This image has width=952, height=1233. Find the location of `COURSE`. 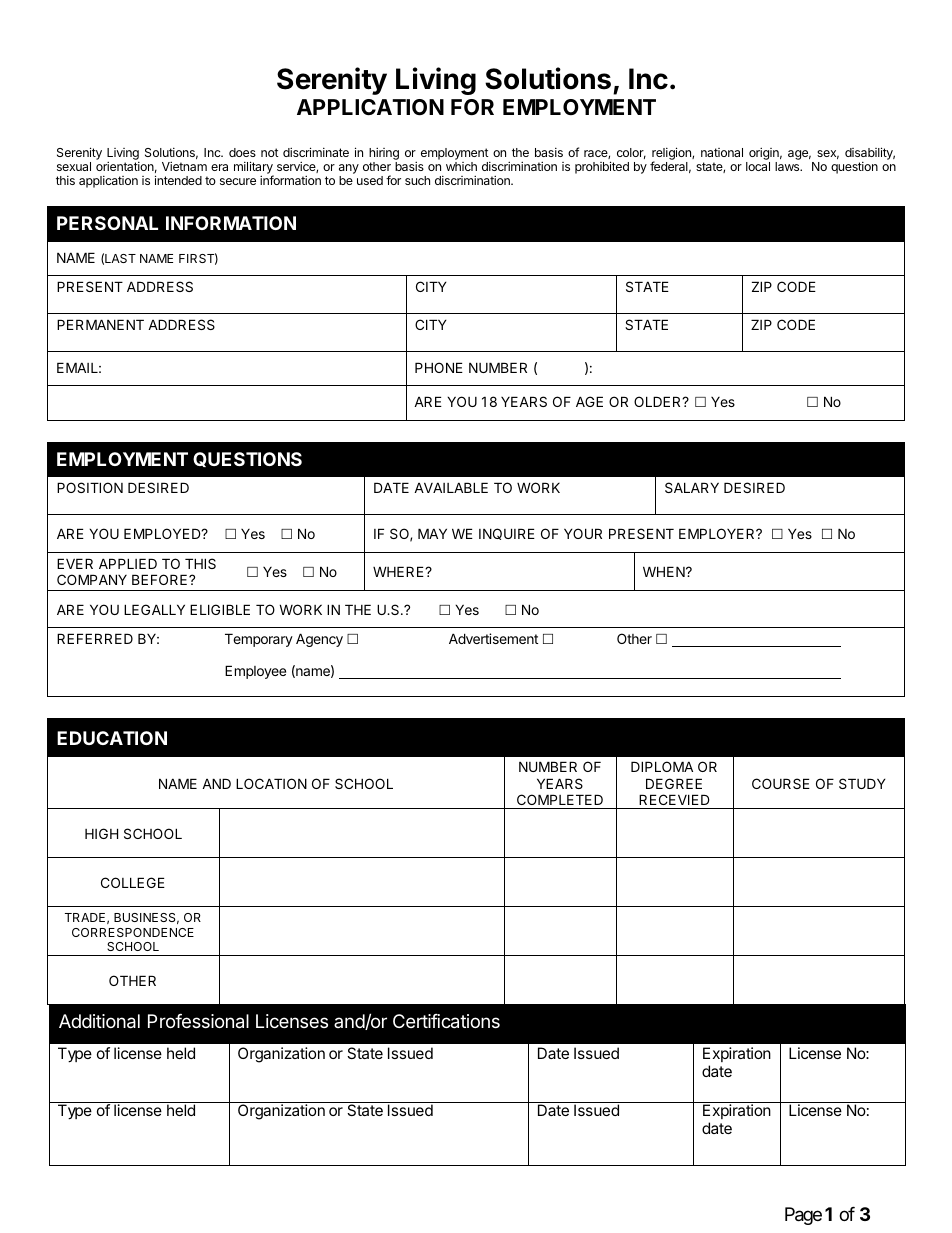

COURSE is located at coordinates (781, 783).
